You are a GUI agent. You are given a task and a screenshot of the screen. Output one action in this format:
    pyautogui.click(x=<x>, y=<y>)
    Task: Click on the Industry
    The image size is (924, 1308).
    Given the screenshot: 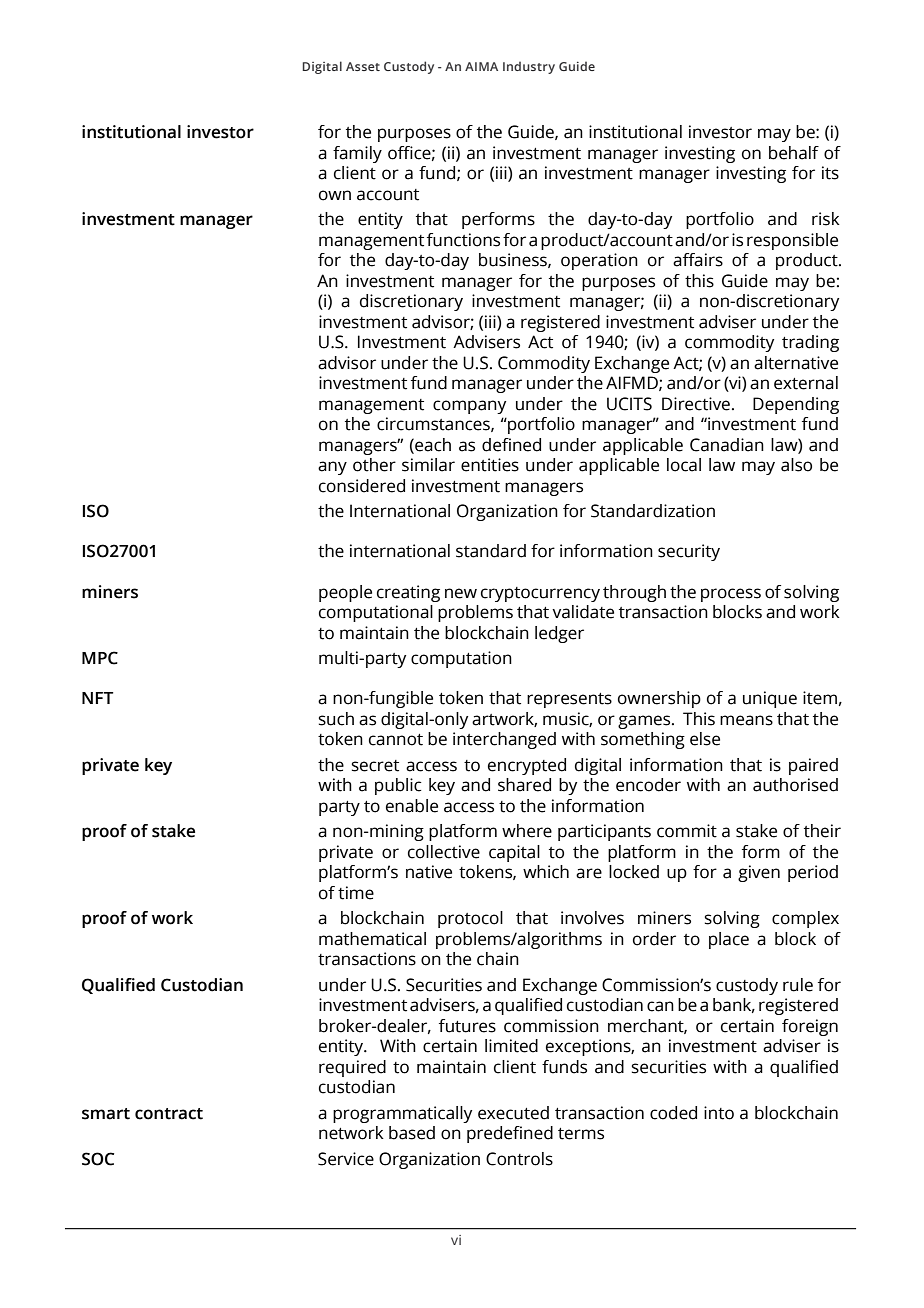 What is the action you would take?
    pyautogui.click(x=529, y=67)
